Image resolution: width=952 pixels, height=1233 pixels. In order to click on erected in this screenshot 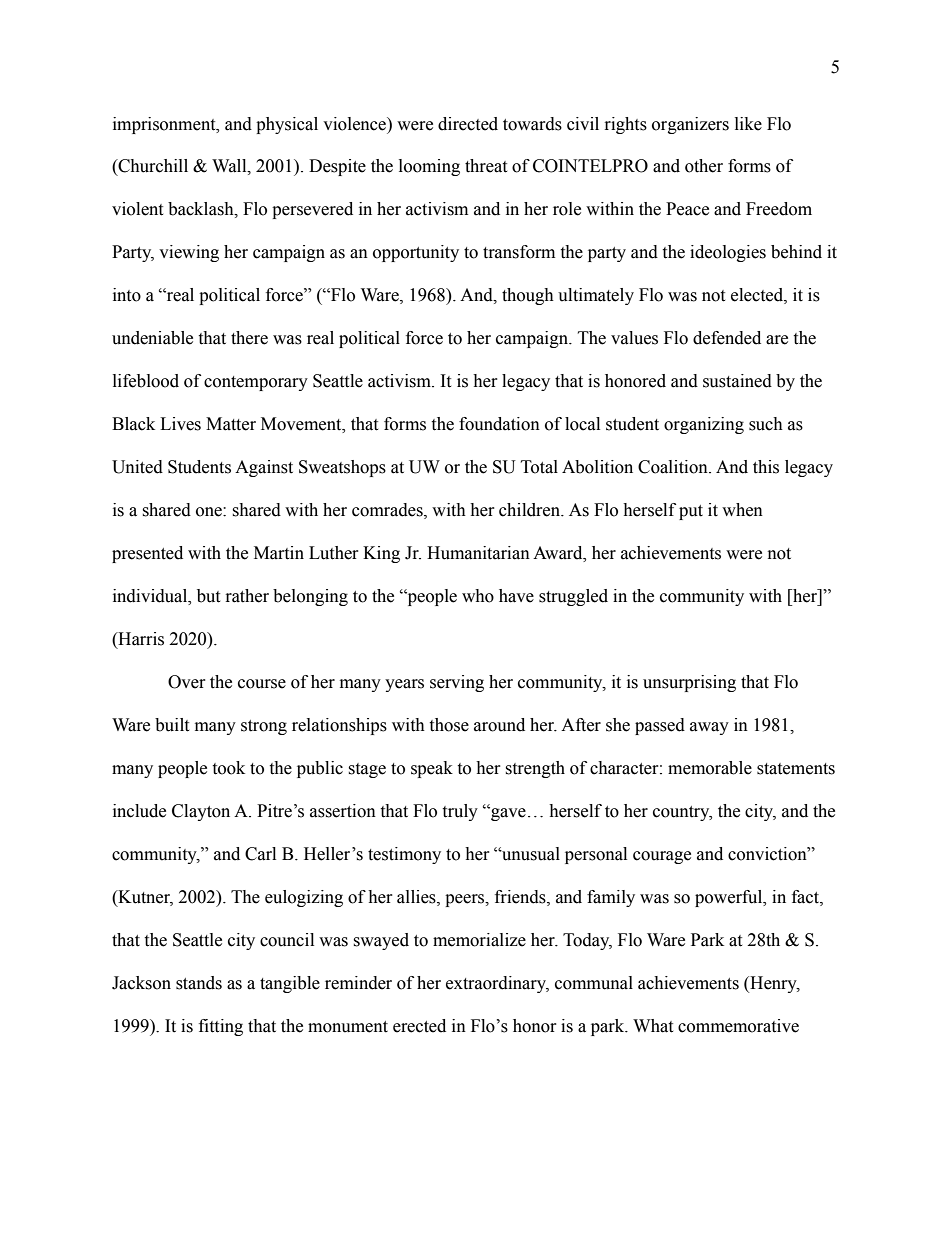, I will do `click(419, 1026)`.
